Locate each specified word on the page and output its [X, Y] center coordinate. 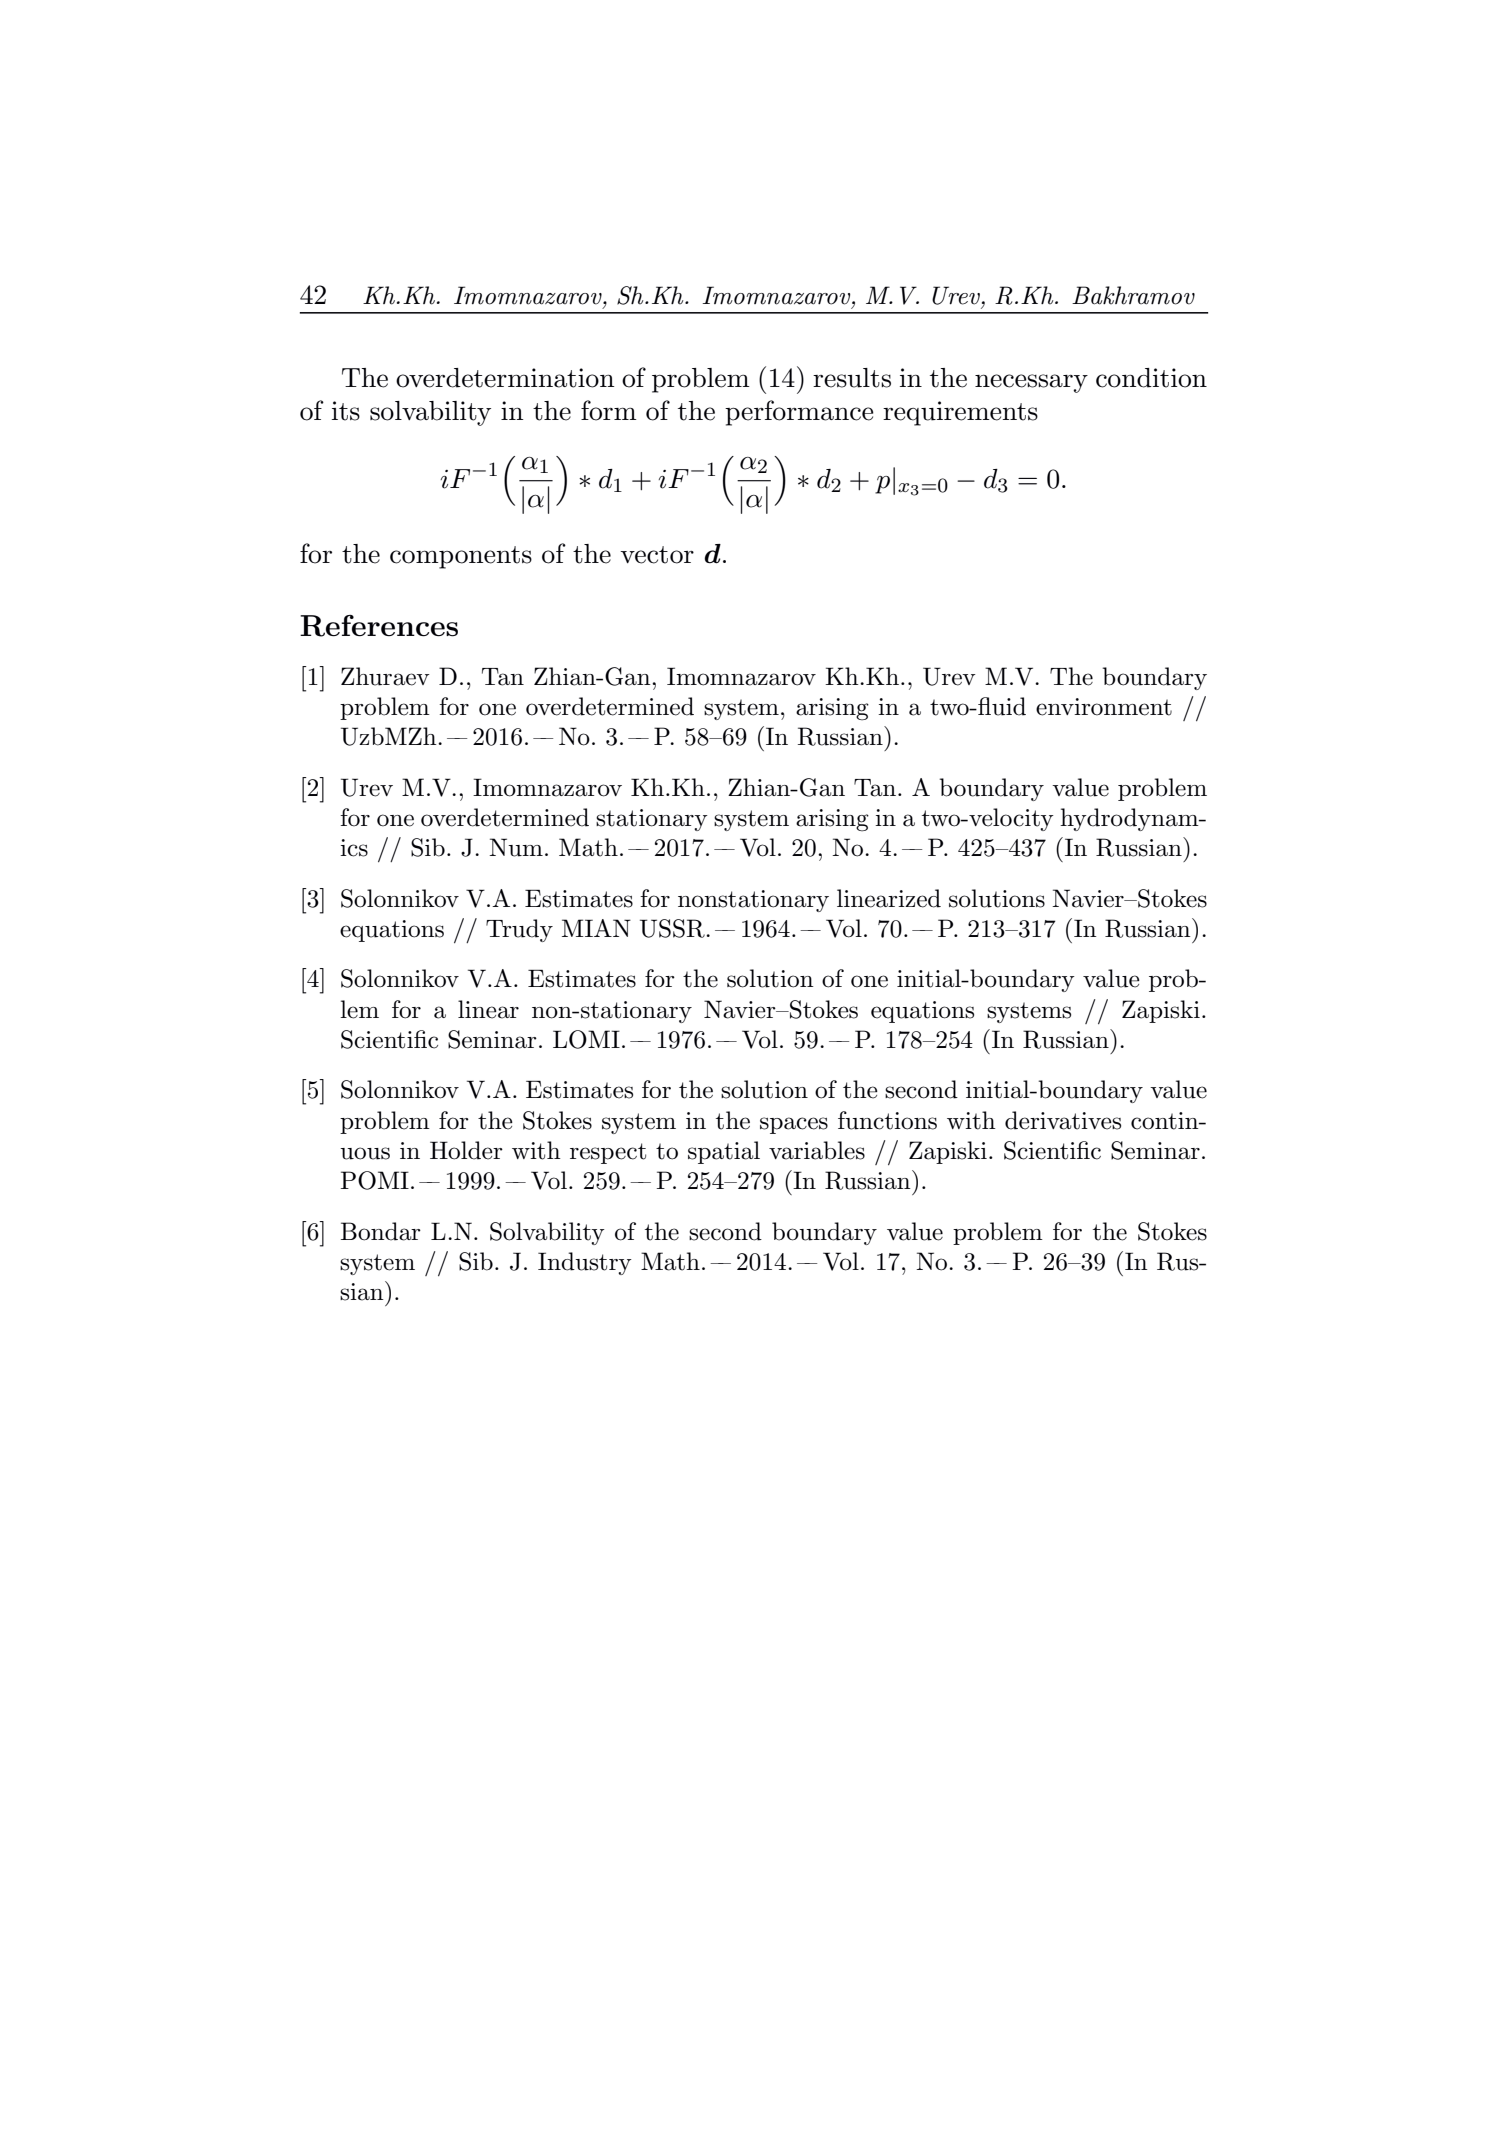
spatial [724, 1152]
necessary [1031, 383]
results [852, 378]
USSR [673, 928]
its [346, 411]
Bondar [381, 1231]
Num [516, 847]
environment [1104, 707]
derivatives [1063, 1120]
